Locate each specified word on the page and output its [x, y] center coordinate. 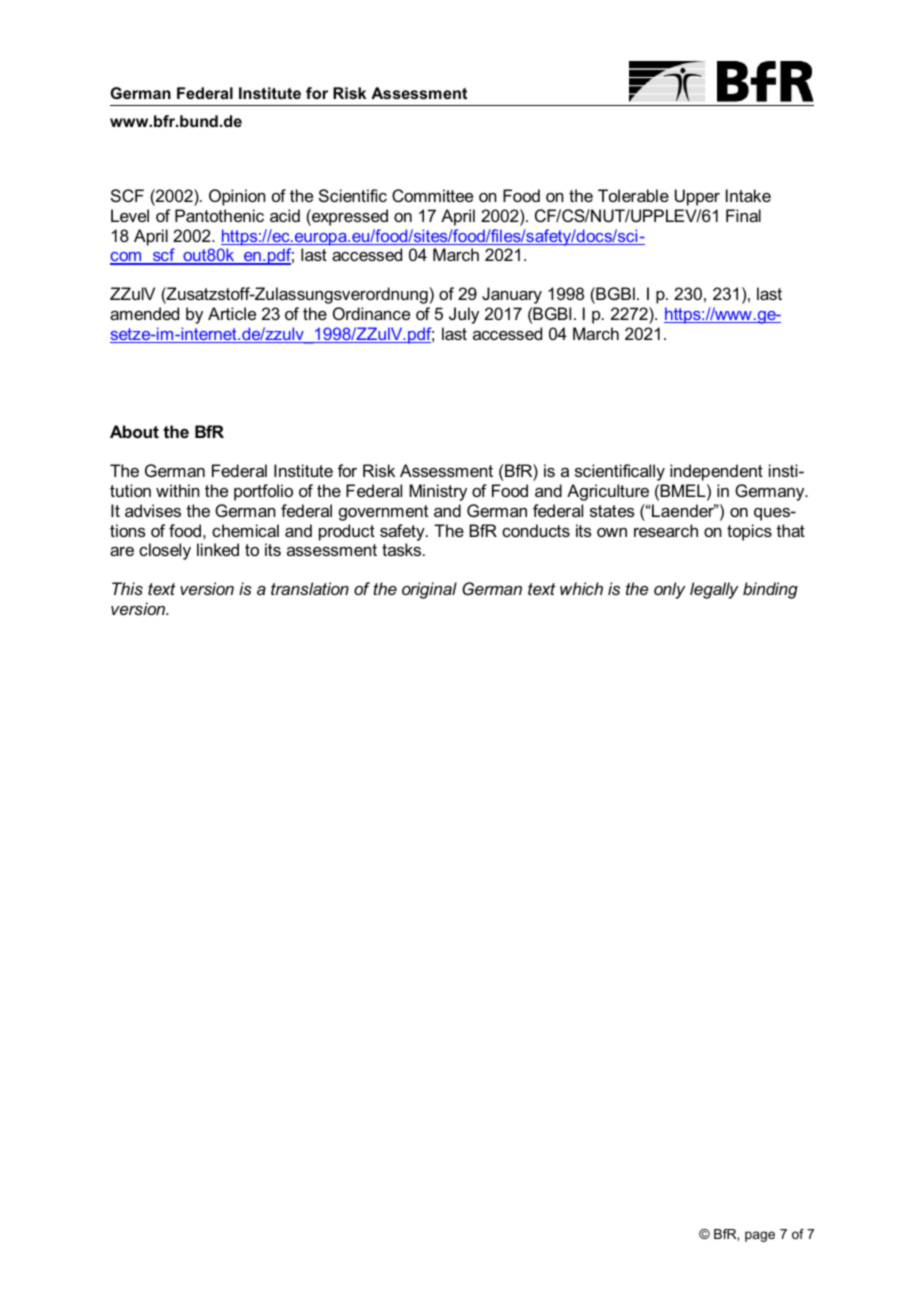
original [429, 590]
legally [714, 590]
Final [743, 215]
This [127, 588]
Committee [432, 195]
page [760, 1236]
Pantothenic [219, 215]
